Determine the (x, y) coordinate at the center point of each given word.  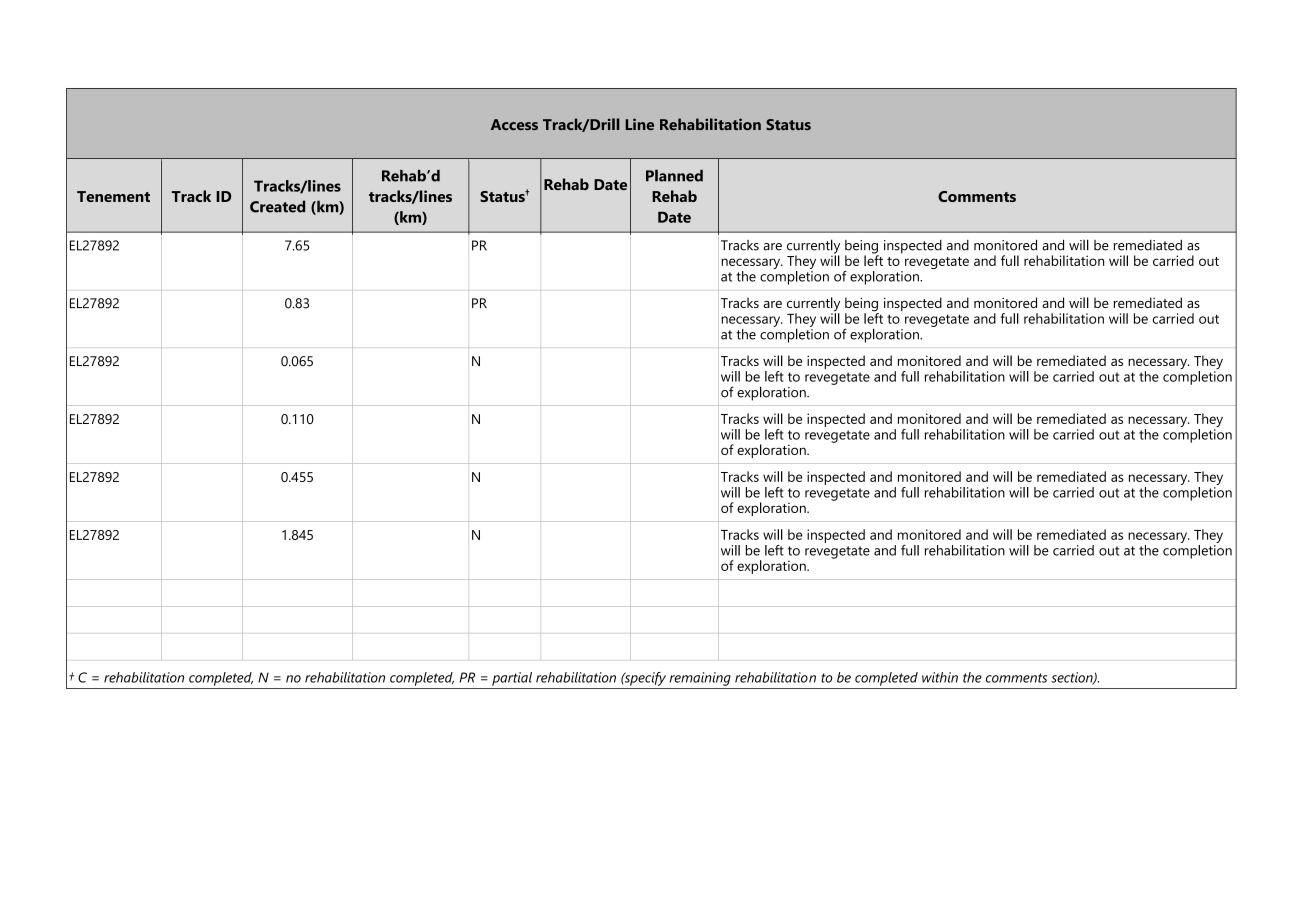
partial (512, 679)
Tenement (113, 196)
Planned (674, 175)
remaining (700, 679)
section (1073, 678)
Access (514, 124)
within (940, 677)
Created (277, 206)
